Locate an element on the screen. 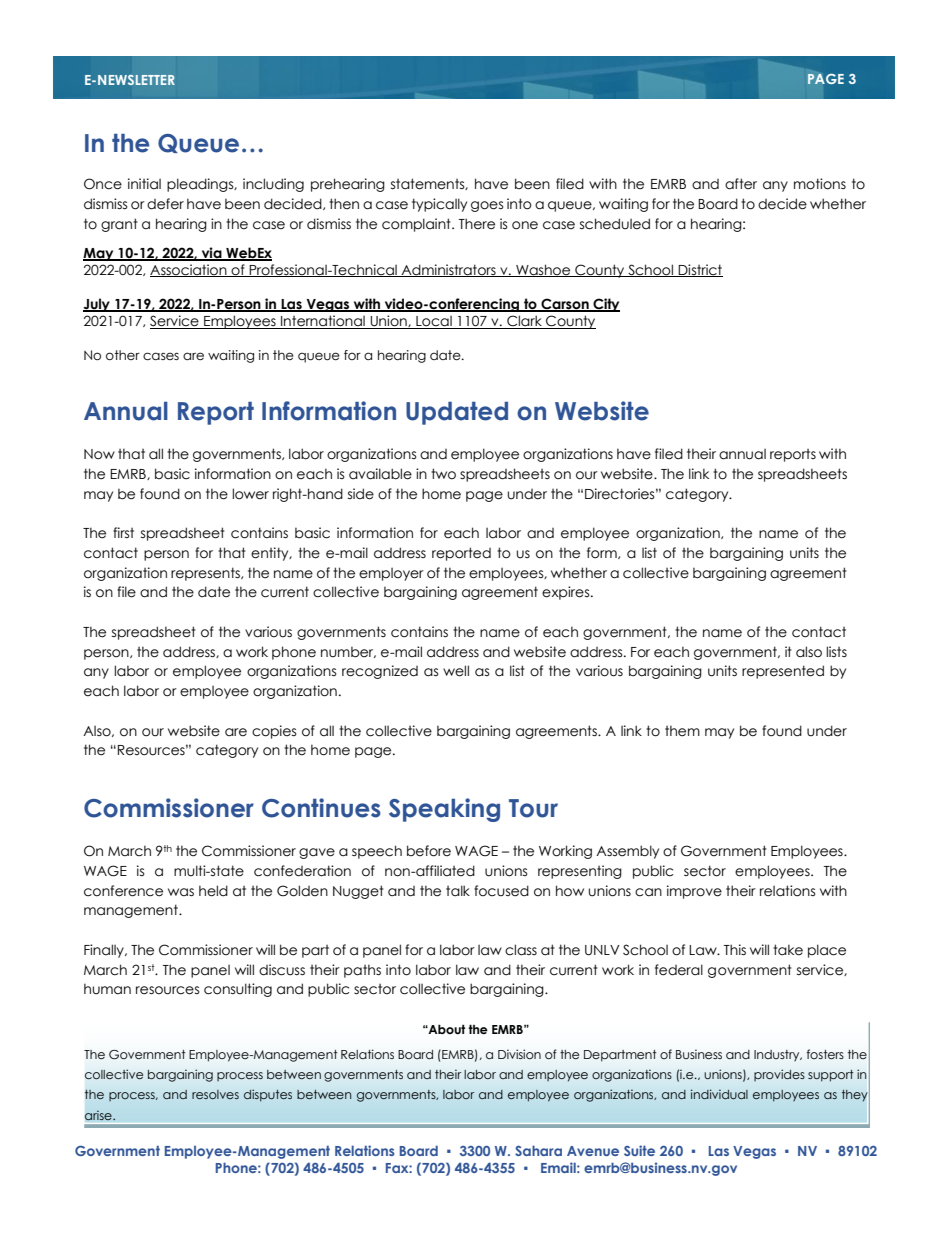 The image size is (952, 1233). improve is located at coordinates (694, 892).
